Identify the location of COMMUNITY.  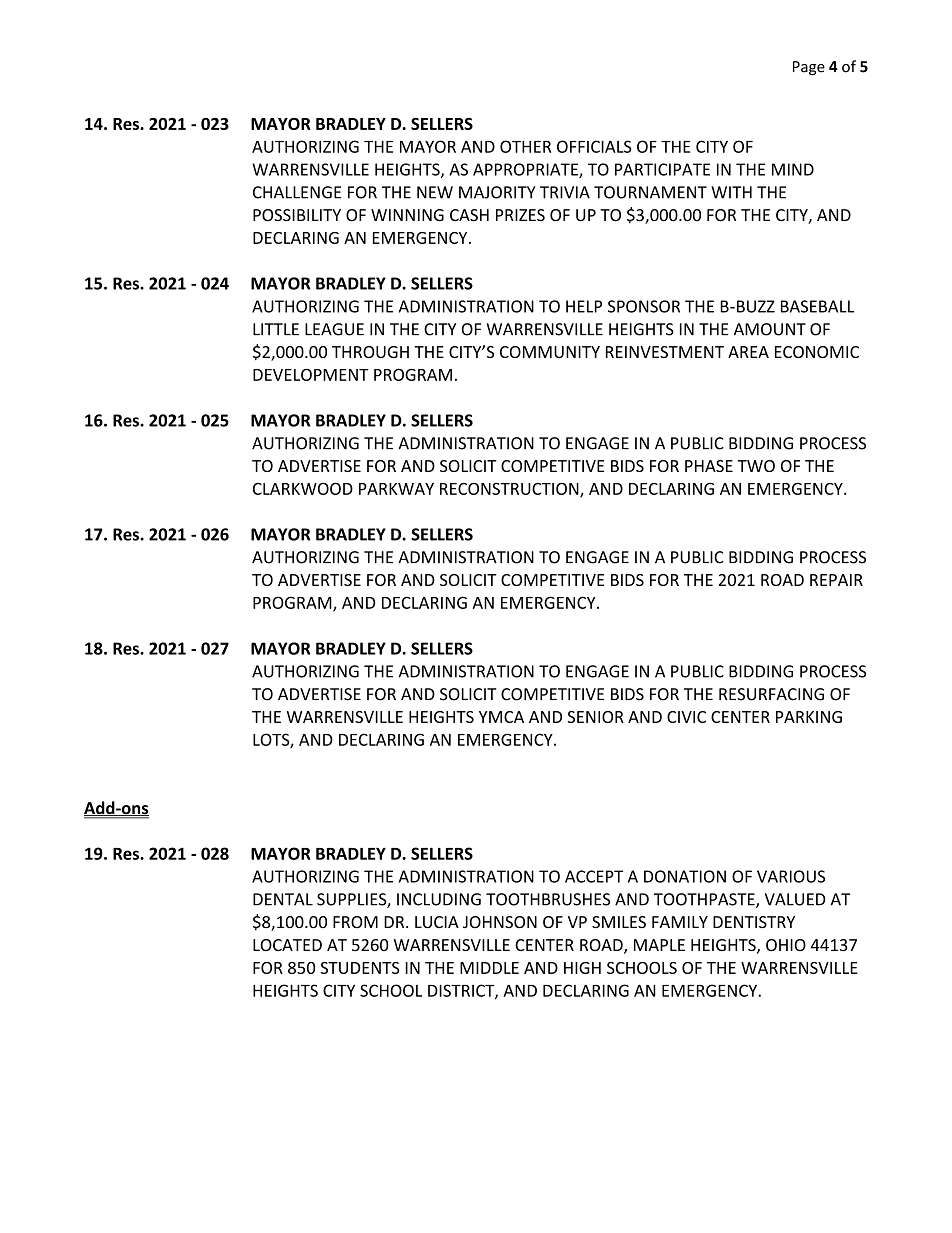
(550, 352).
